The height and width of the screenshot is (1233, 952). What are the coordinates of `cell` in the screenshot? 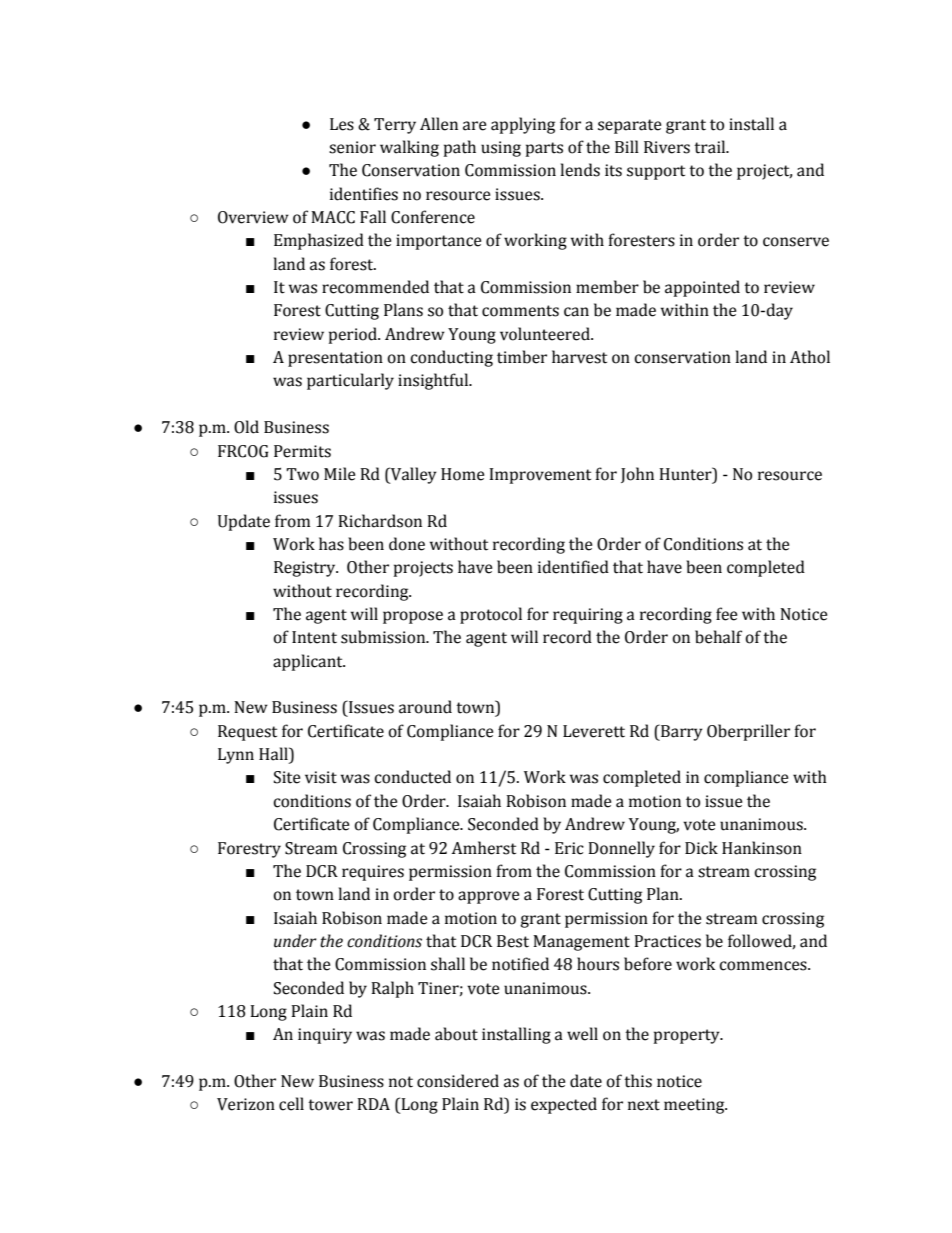 It's located at (291, 1104).
